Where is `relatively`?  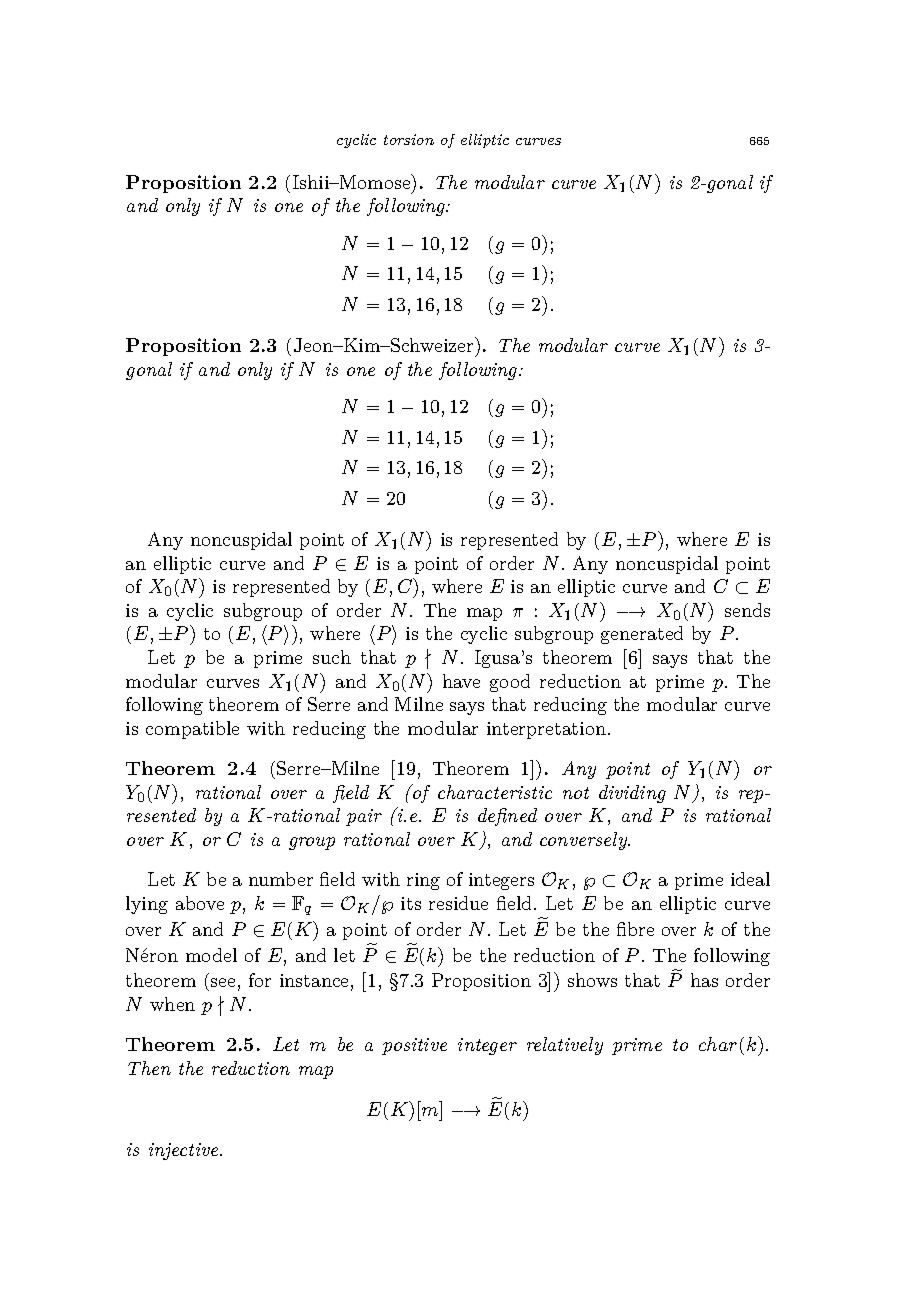 relatively is located at coordinates (565, 1046).
